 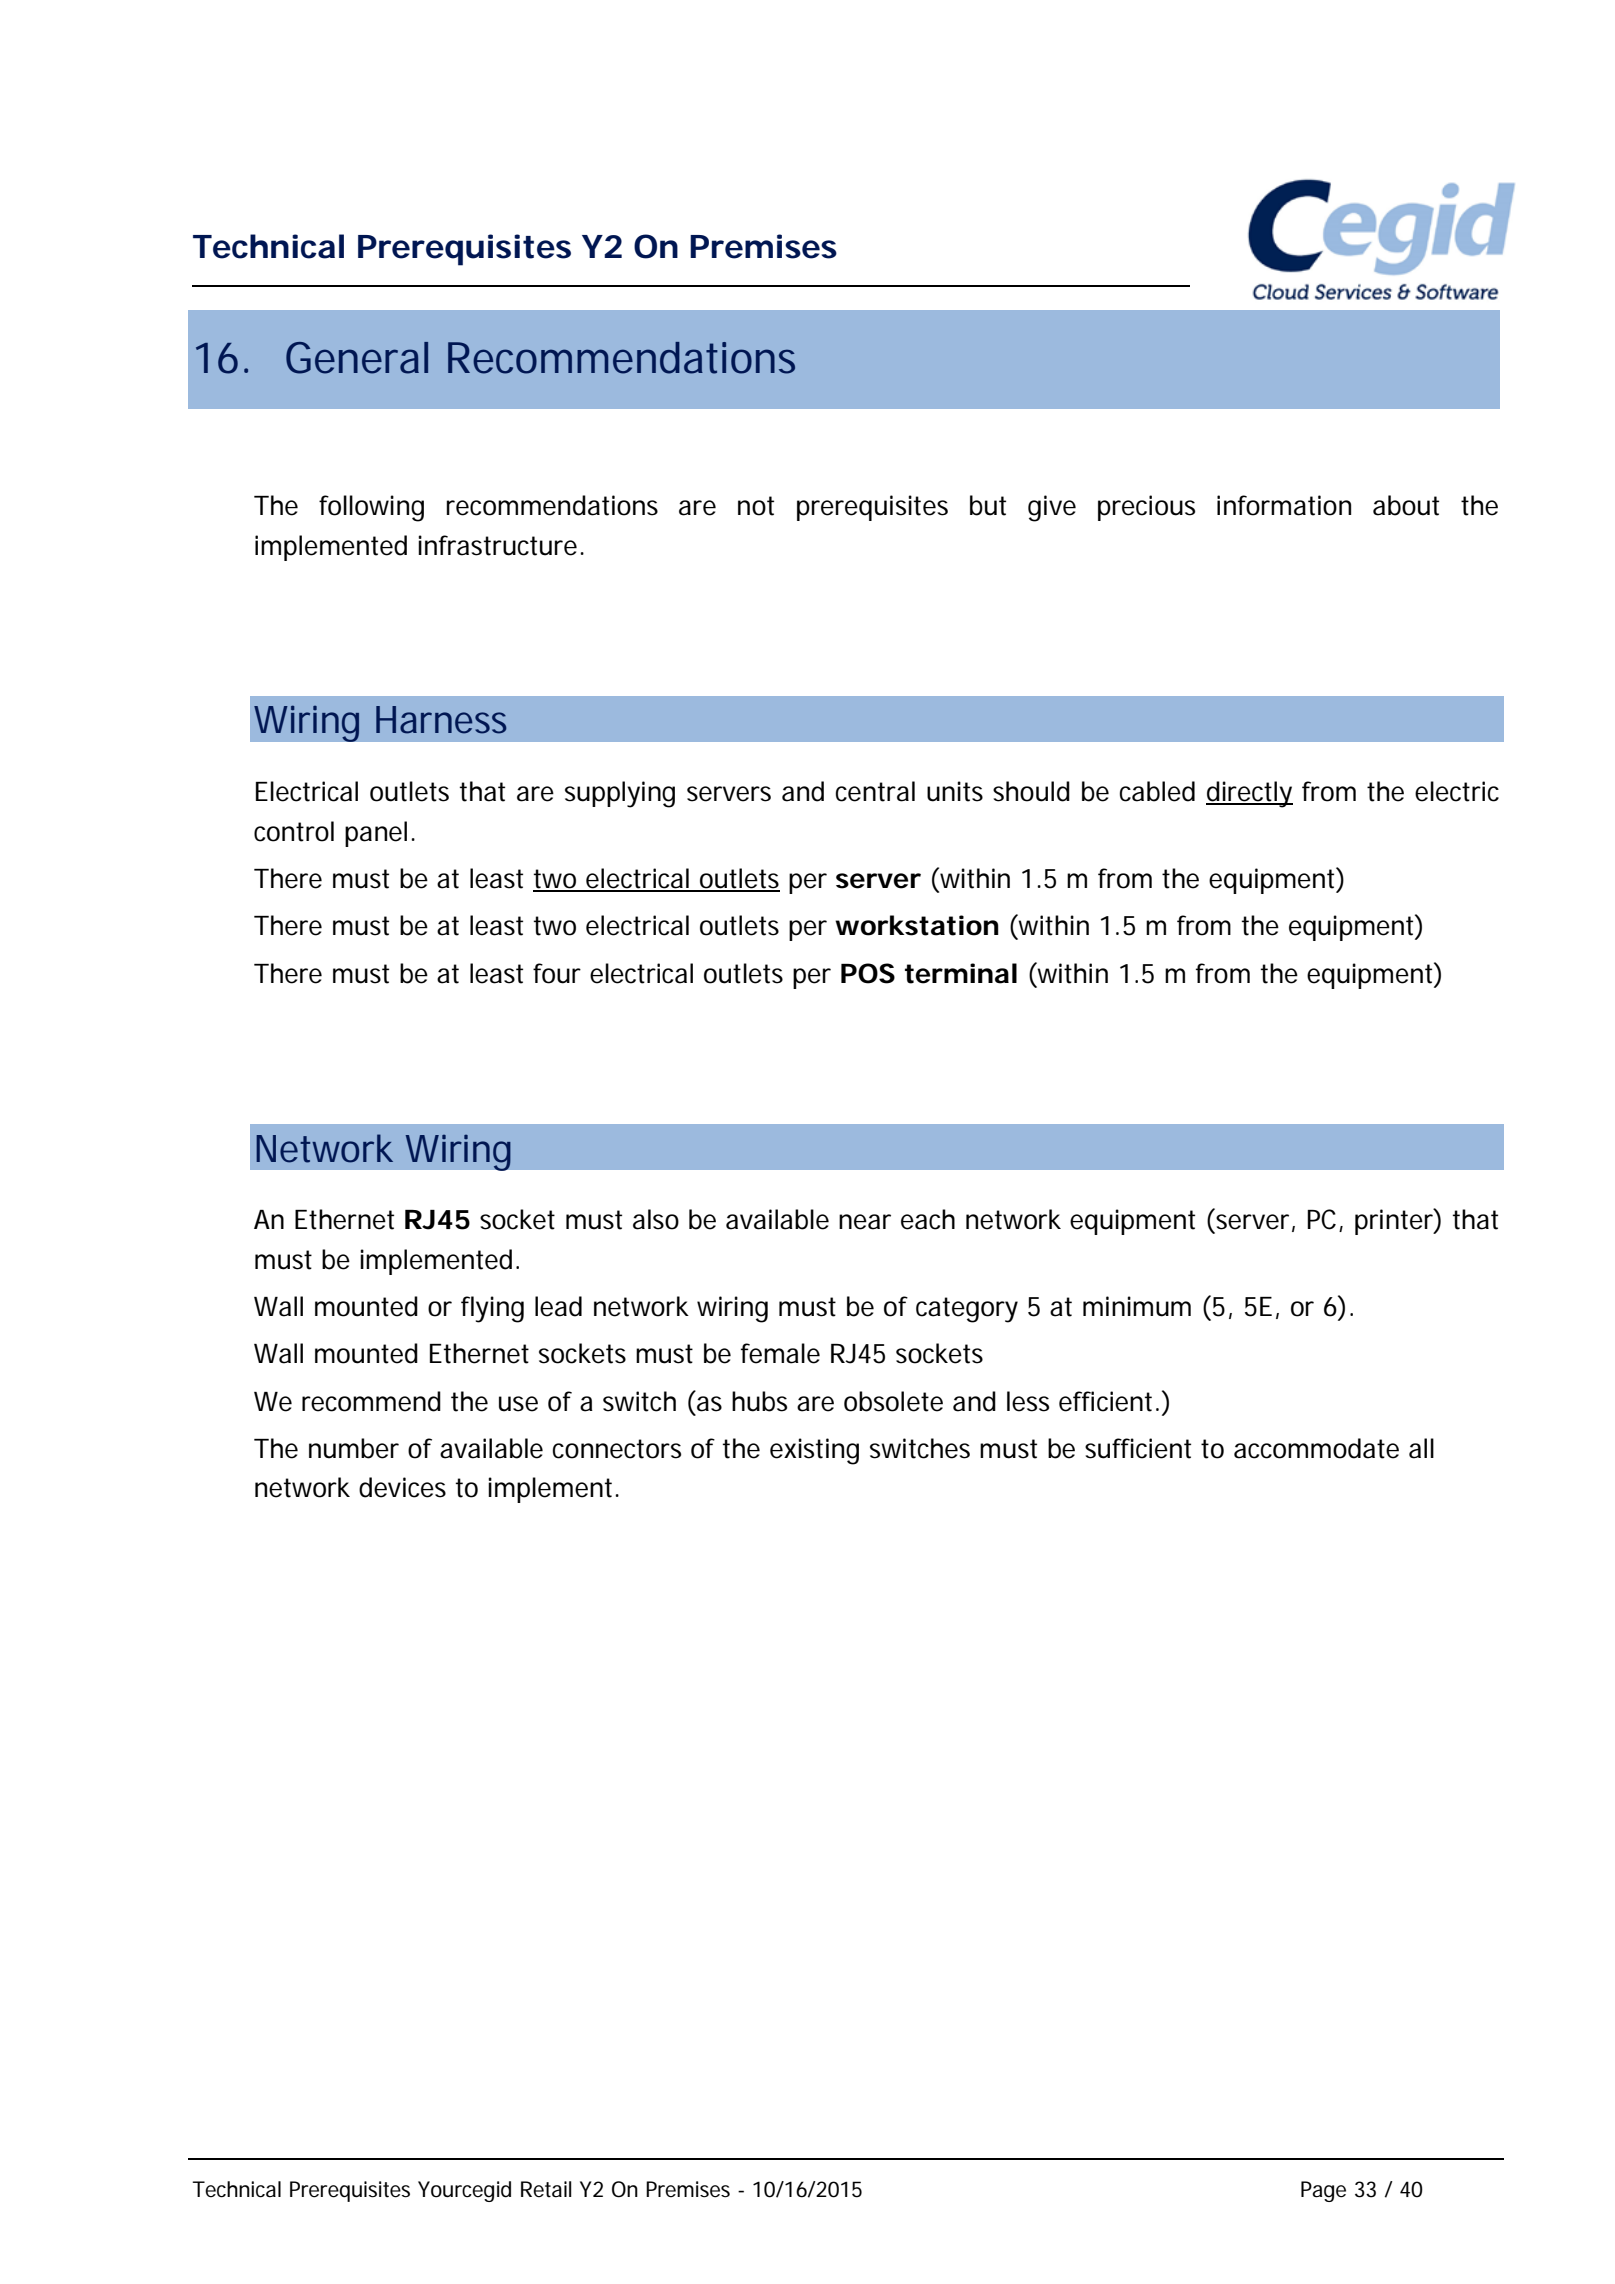 I want to click on information, so click(x=1284, y=505).
